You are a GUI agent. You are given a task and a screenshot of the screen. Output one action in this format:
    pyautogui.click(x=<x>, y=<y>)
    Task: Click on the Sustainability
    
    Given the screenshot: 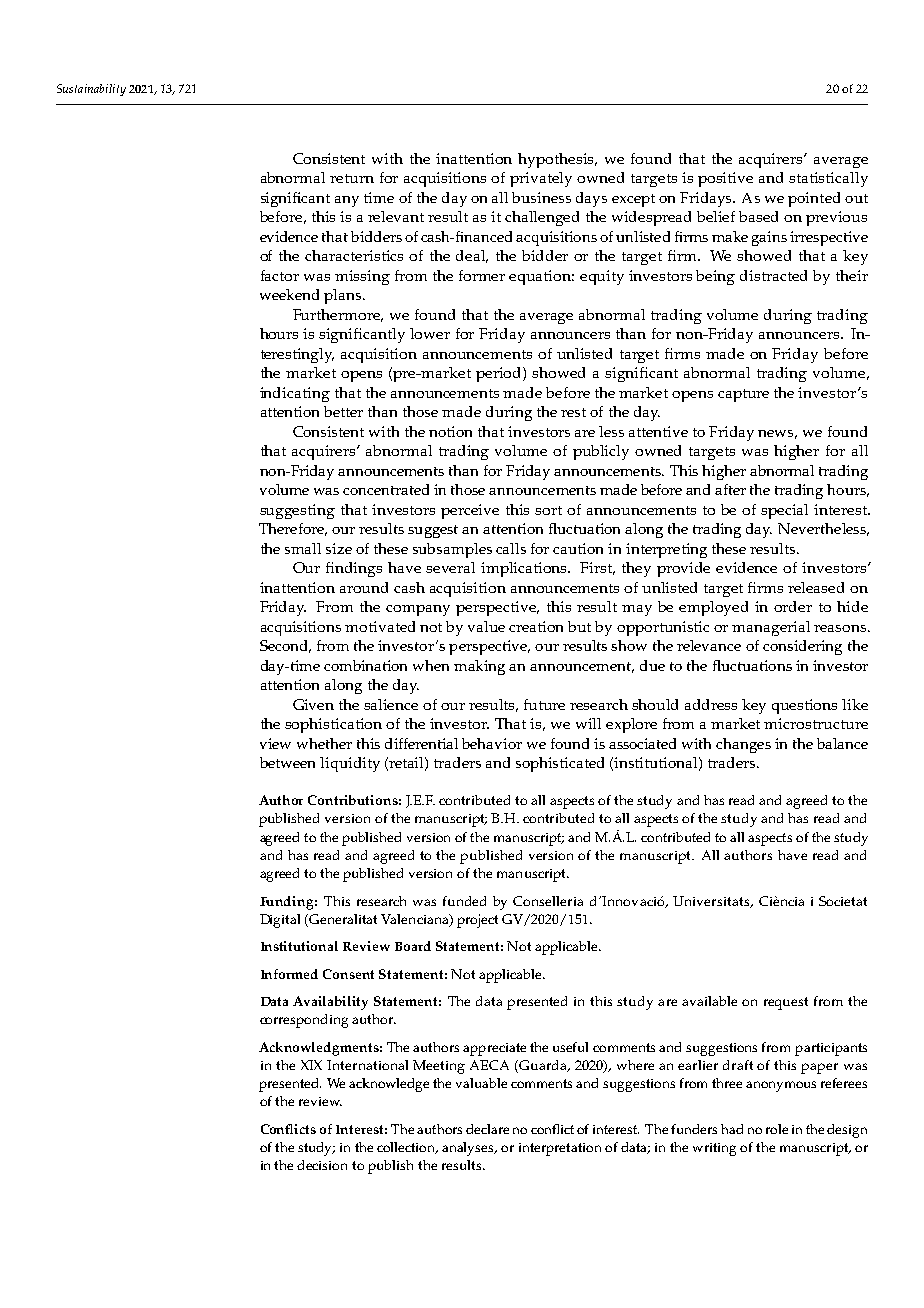 What is the action you would take?
    pyautogui.click(x=91, y=90)
